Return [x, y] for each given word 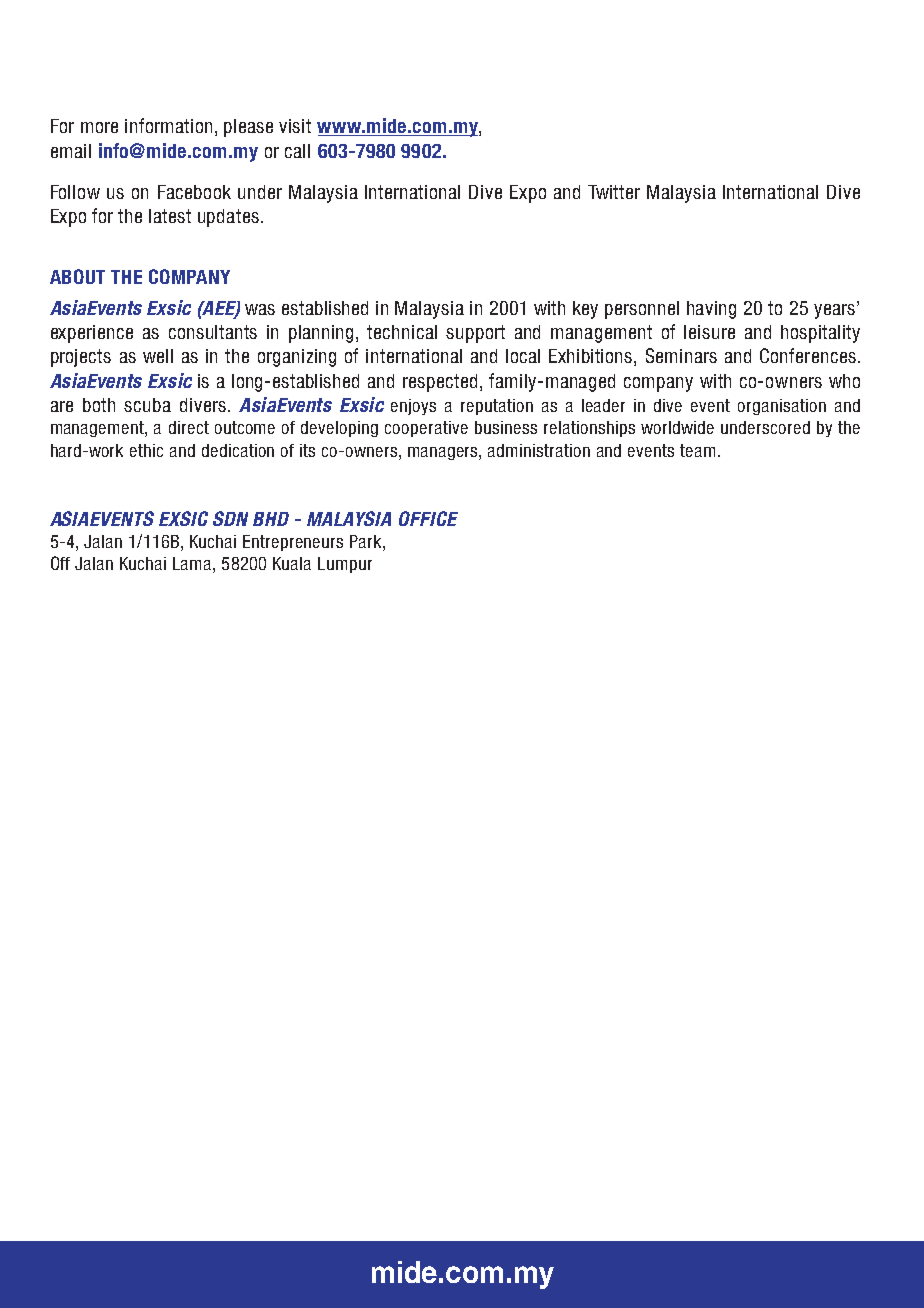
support [475, 334]
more [99, 127]
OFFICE [428, 518]
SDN [230, 518]
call [297, 151]
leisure [709, 332]
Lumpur [345, 565]
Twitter [614, 192]
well [158, 356]
